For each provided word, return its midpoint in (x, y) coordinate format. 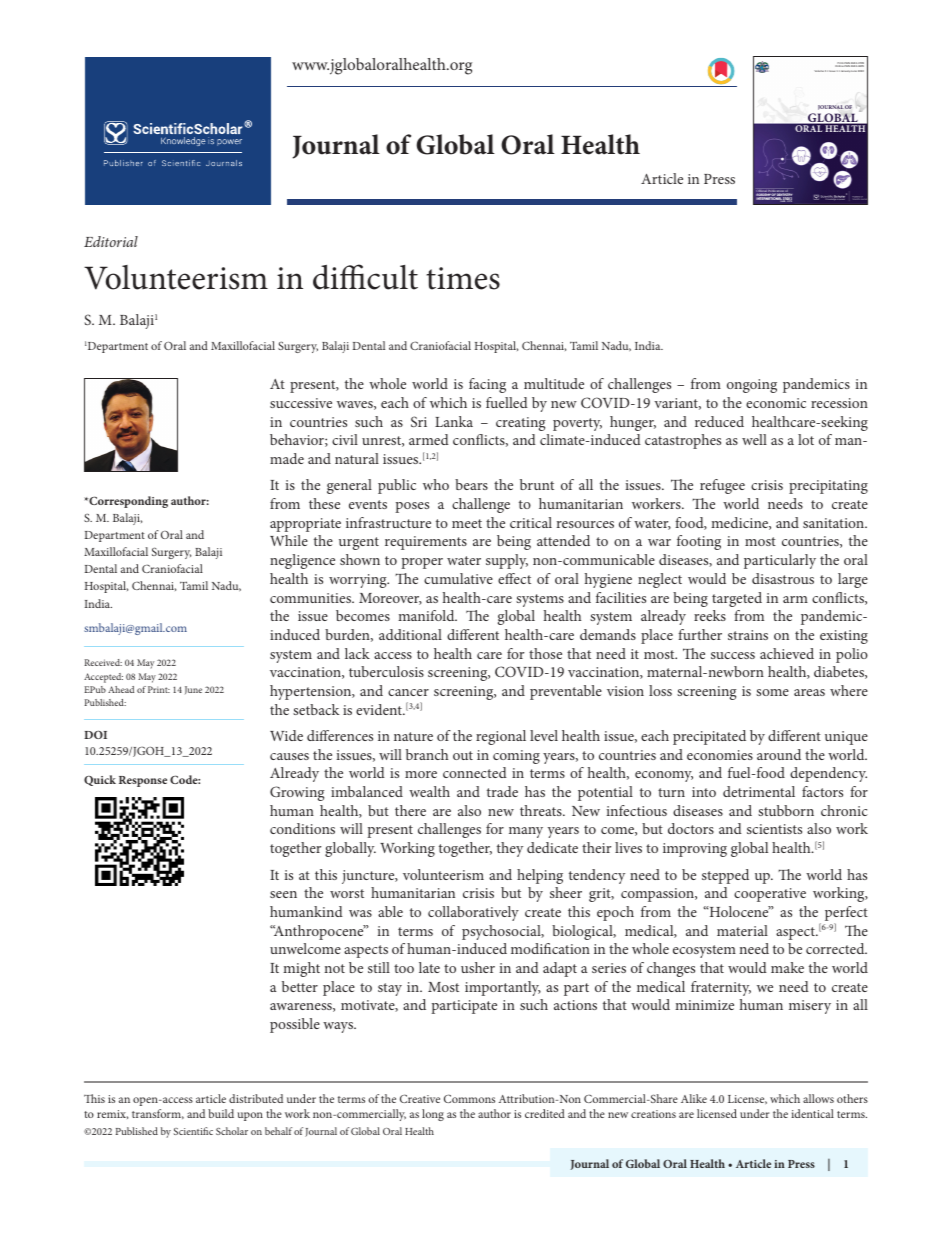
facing (487, 385)
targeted (737, 599)
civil (345, 439)
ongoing (752, 386)
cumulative (458, 578)
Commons (469, 1098)
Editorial (111, 241)
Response (143, 781)
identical (812, 1113)
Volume (819, 71)
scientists (774, 829)
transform (158, 1114)
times (463, 278)
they (510, 849)
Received (103, 662)
